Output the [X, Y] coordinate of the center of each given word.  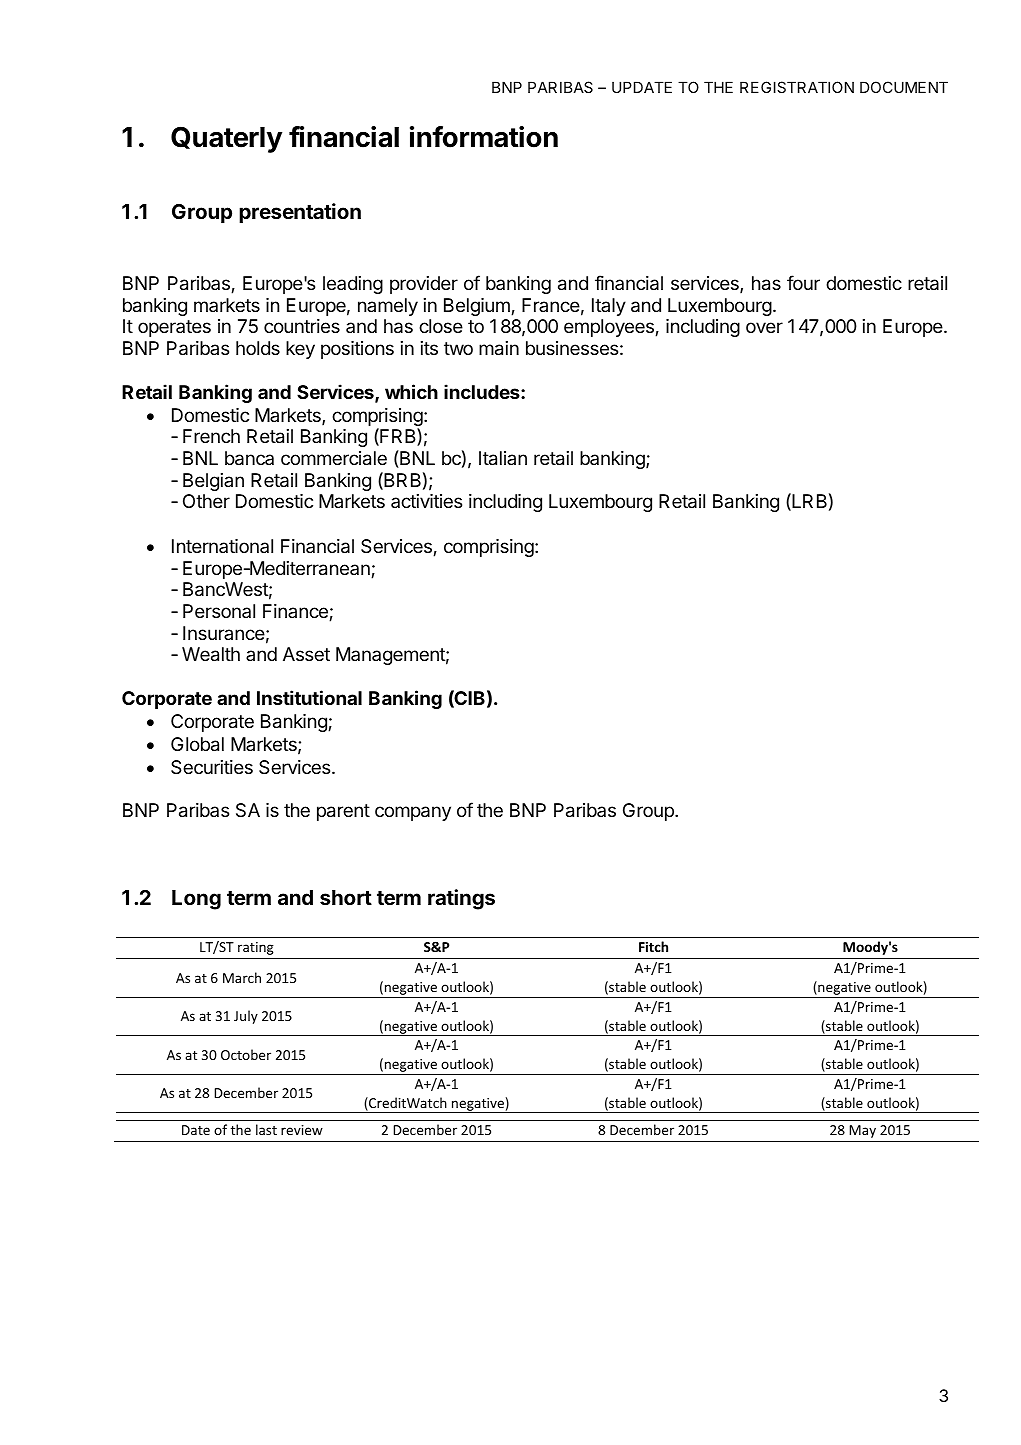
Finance [296, 612]
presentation [300, 213]
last [266, 1129]
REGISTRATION [797, 87]
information [484, 137]
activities [426, 501]
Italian [503, 458]
